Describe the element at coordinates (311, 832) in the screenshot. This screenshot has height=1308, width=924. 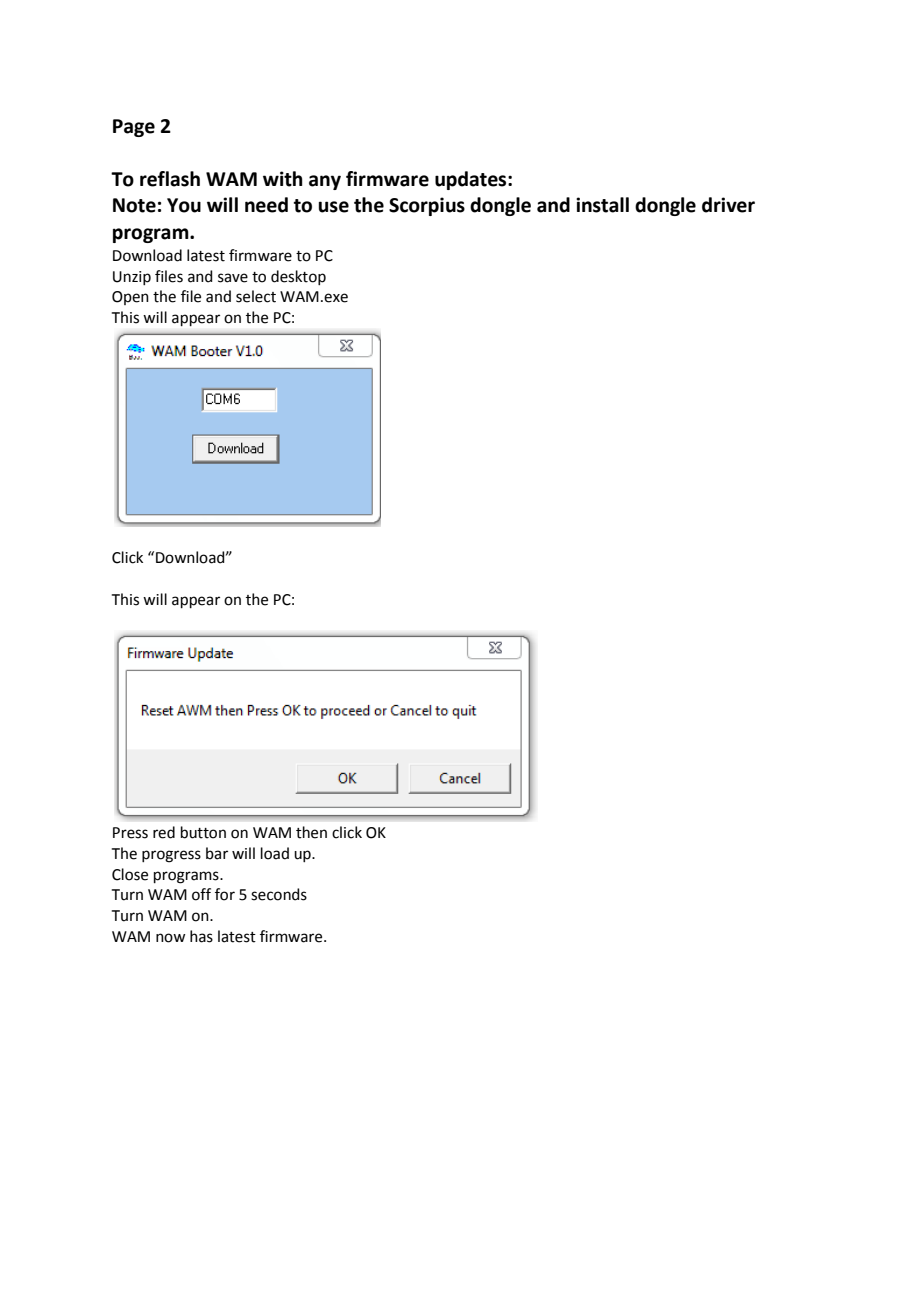
I see `then` at that location.
